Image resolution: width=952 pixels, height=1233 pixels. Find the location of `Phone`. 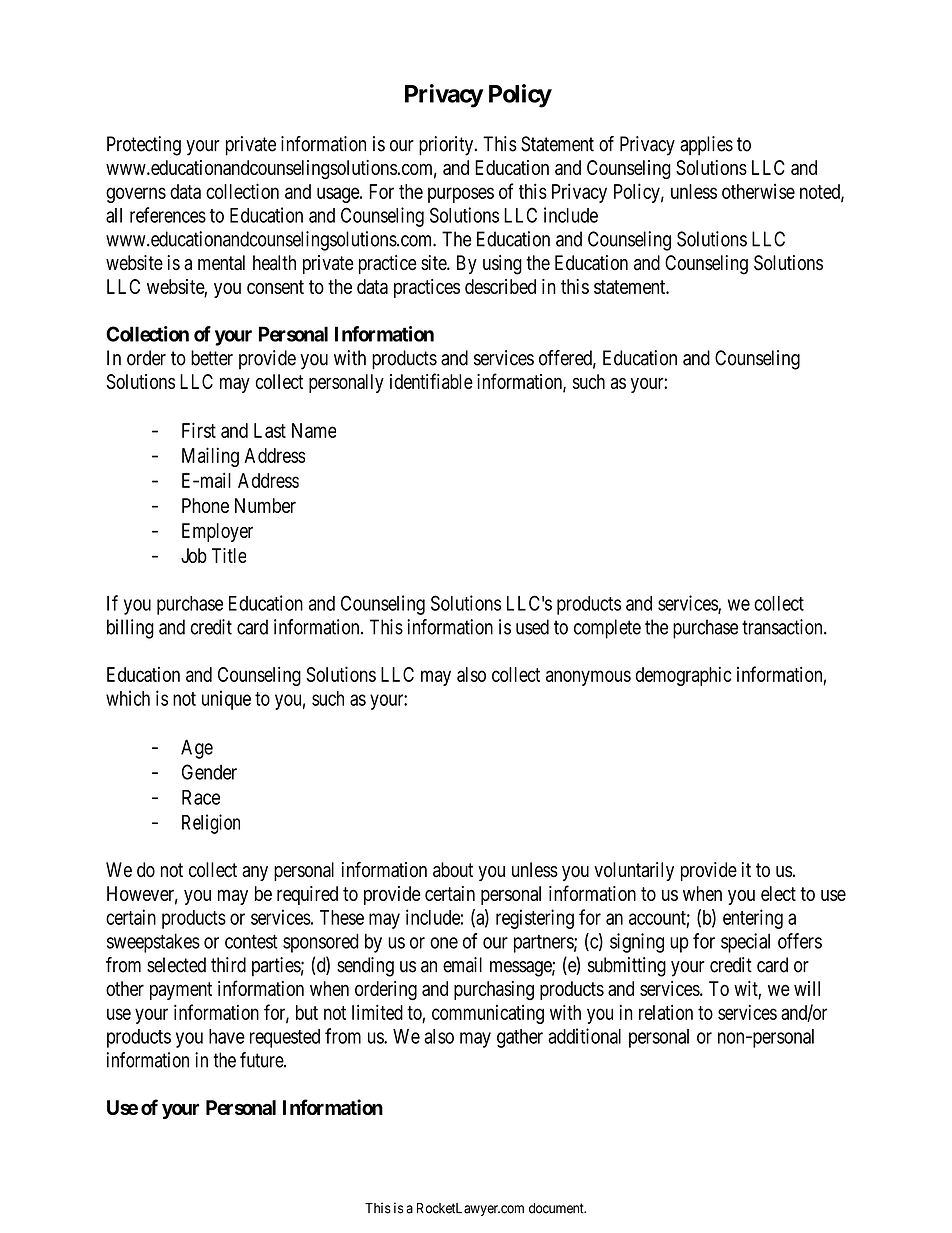

Phone is located at coordinates (205, 505).
